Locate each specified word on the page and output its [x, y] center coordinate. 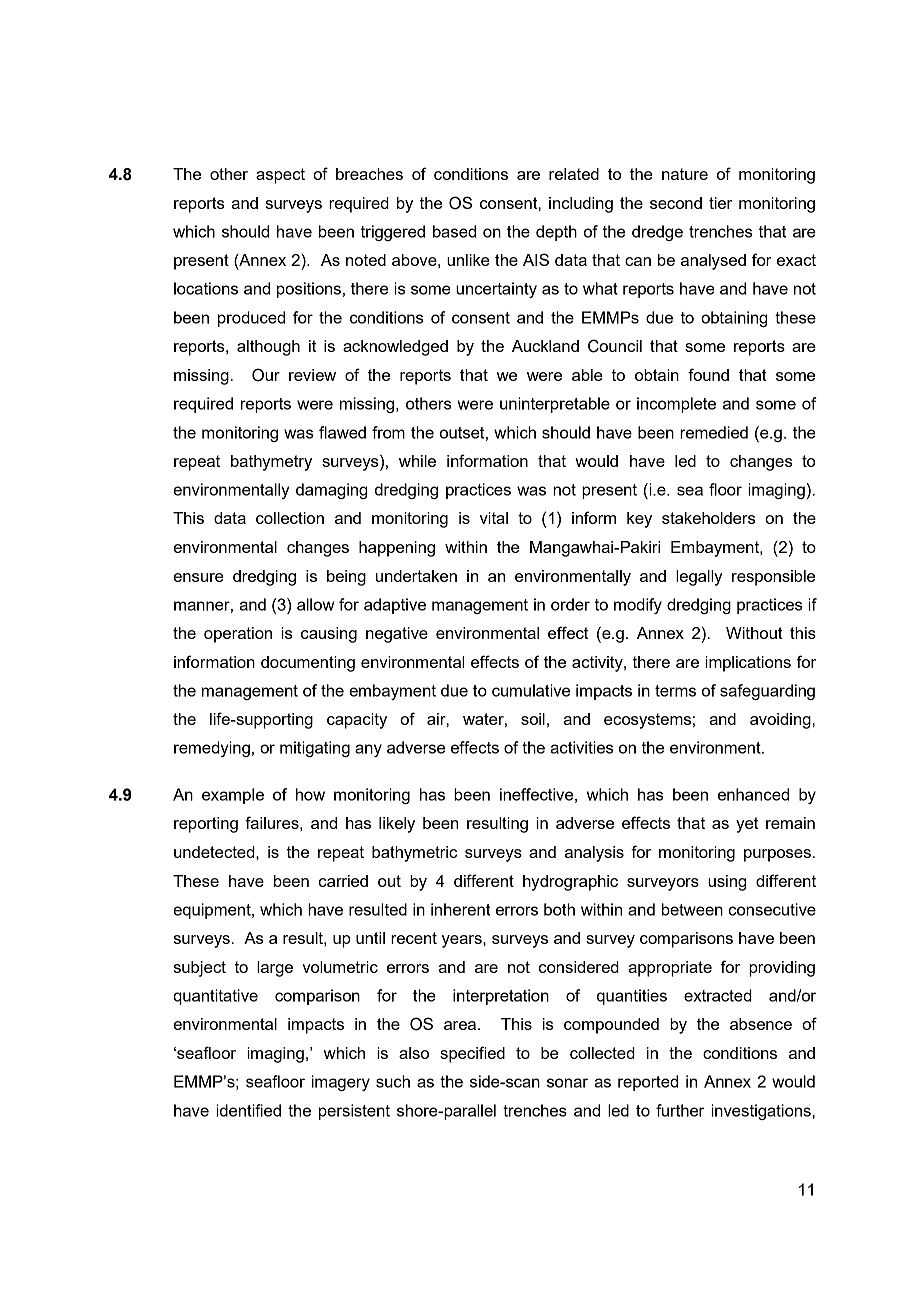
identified [248, 1110]
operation [238, 635]
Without [754, 633]
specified [472, 1054]
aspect [280, 176]
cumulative [531, 690]
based [454, 231]
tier [720, 203]
